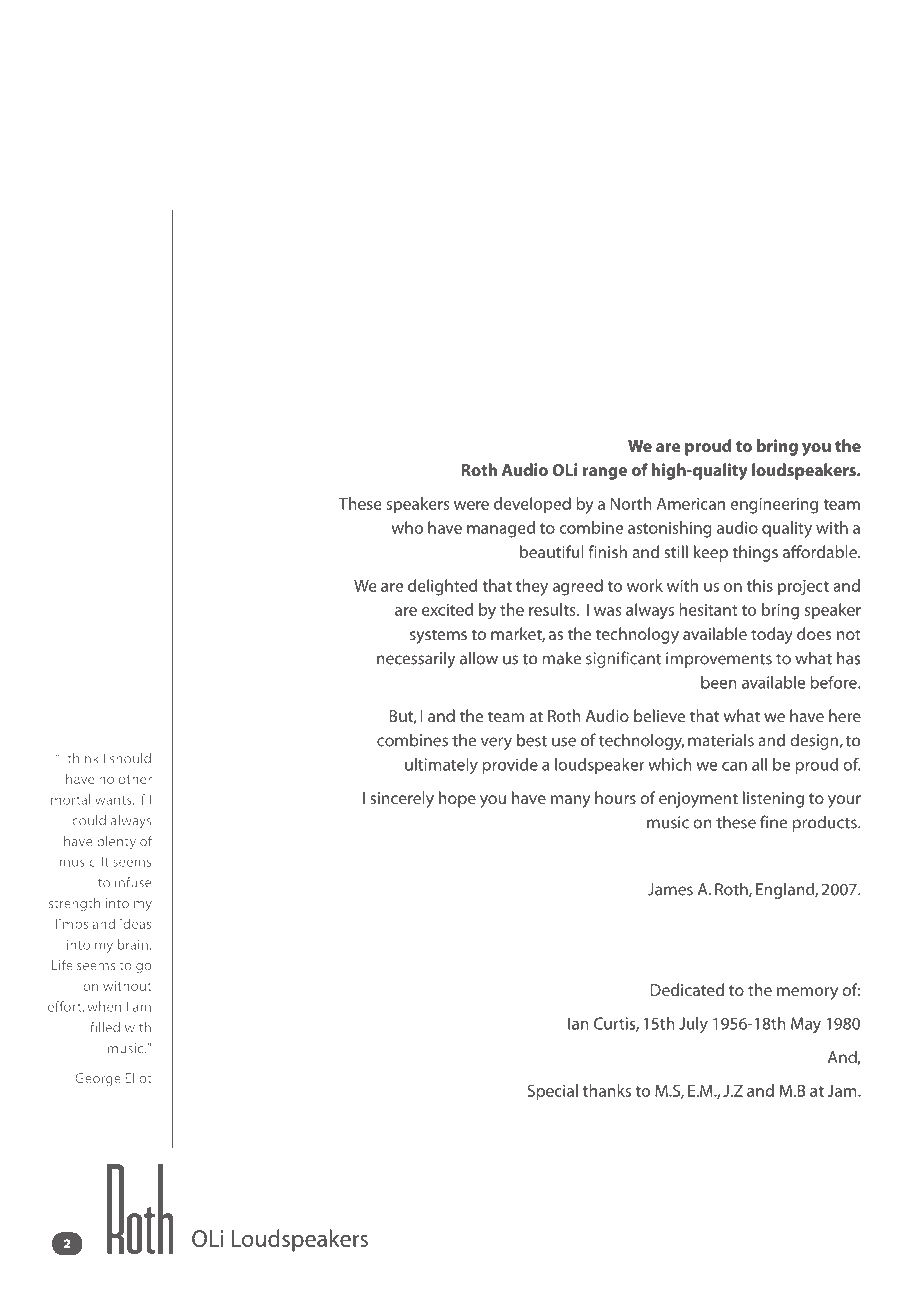 The width and height of the screenshot is (924, 1307). I want to click on other, so click(135, 778).
